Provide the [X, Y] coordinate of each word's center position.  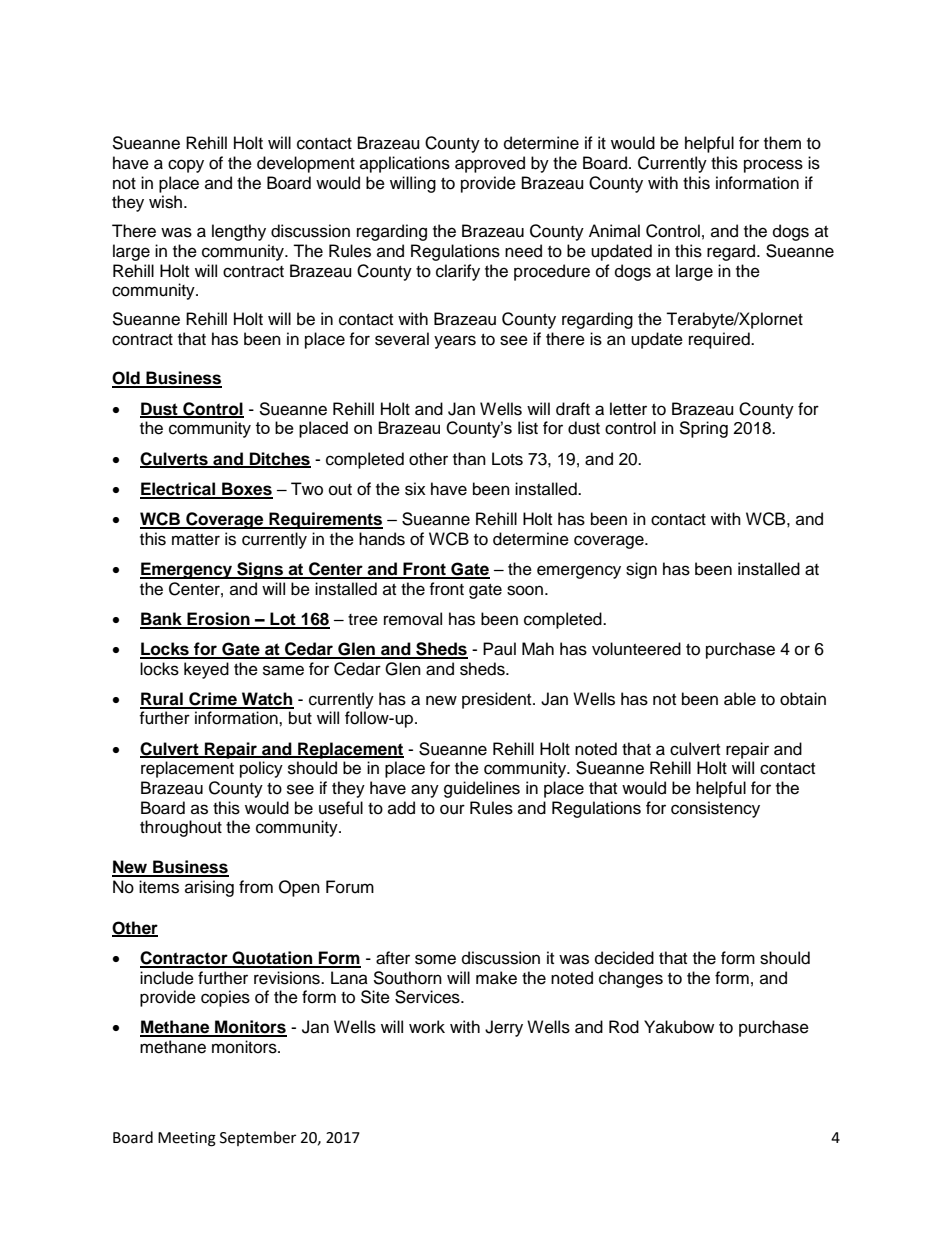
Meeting [187, 1139]
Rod [624, 1027]
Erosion [218, 620]
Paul [499, 649]
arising [209, 888]
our [452, 809]
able [740, 699]
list [528, 428]
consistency [715, 809]
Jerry [504, 1028]
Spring [703, 429]
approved [490, 164]
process [773, 166]
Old [127, 379]
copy [186, 166]
